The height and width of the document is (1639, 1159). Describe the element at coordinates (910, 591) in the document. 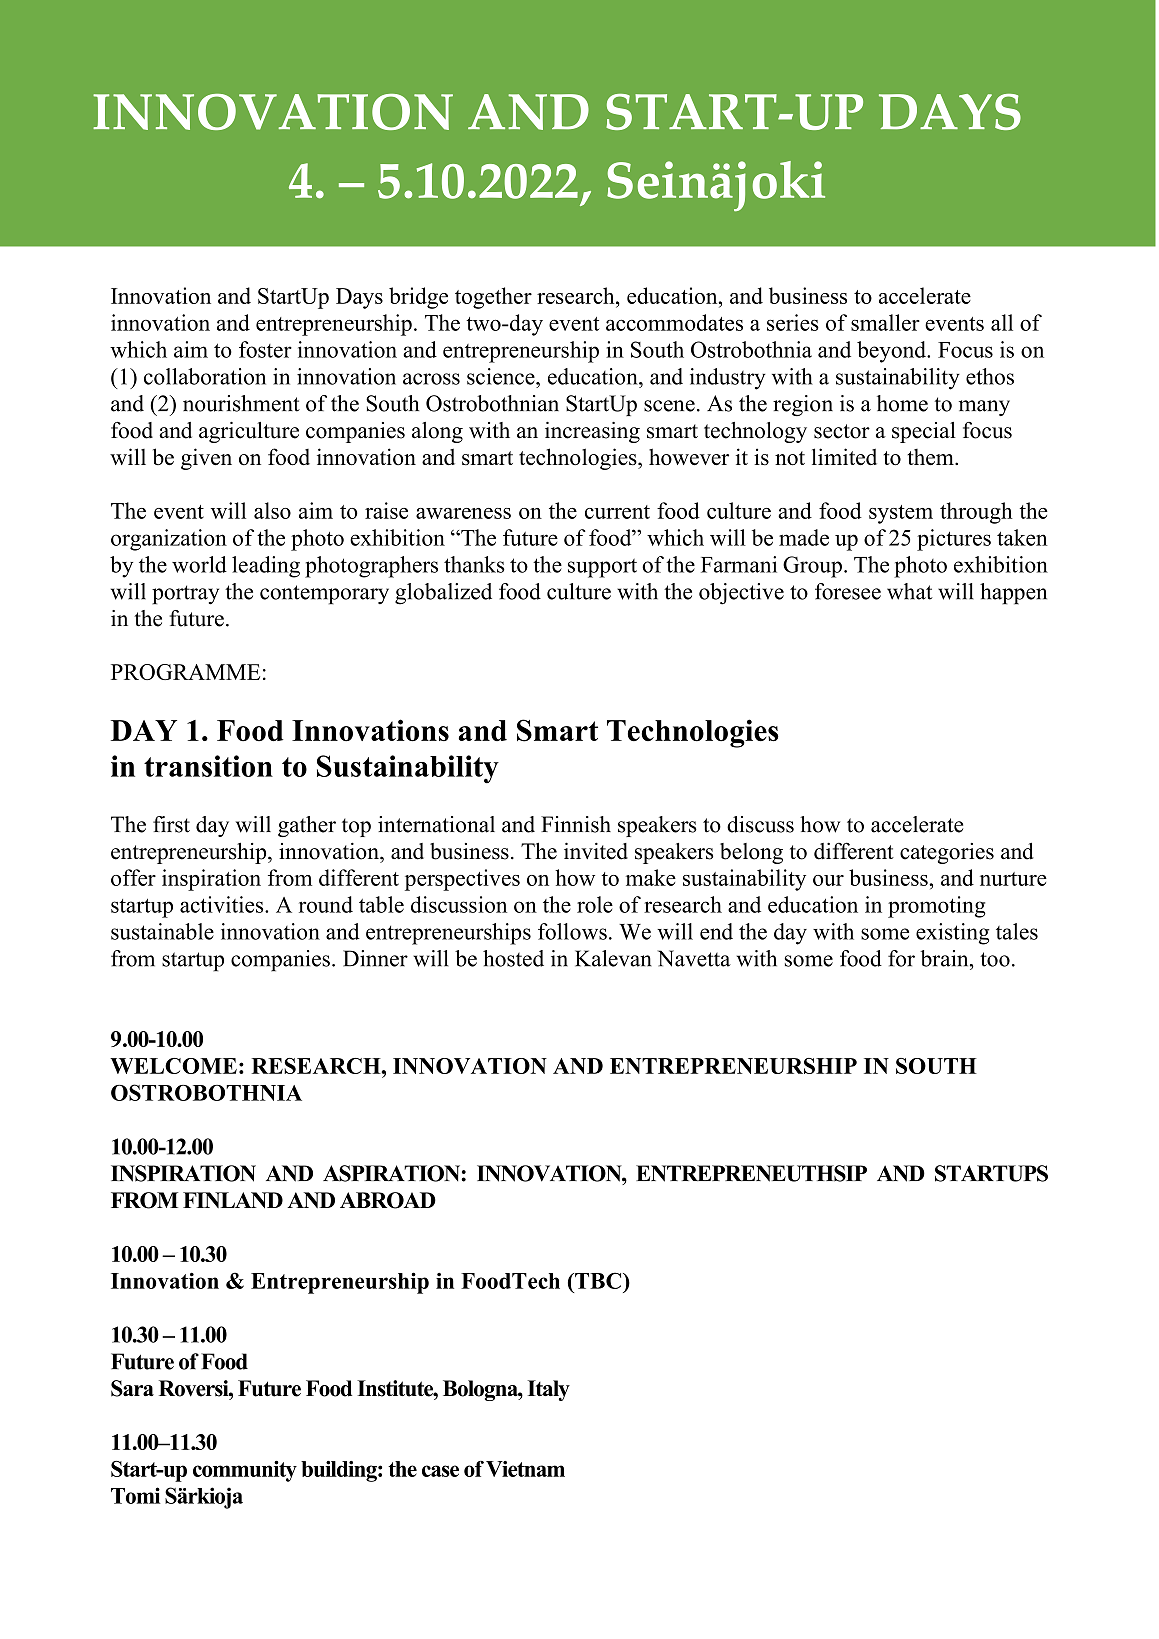

I see `what` at that location.
